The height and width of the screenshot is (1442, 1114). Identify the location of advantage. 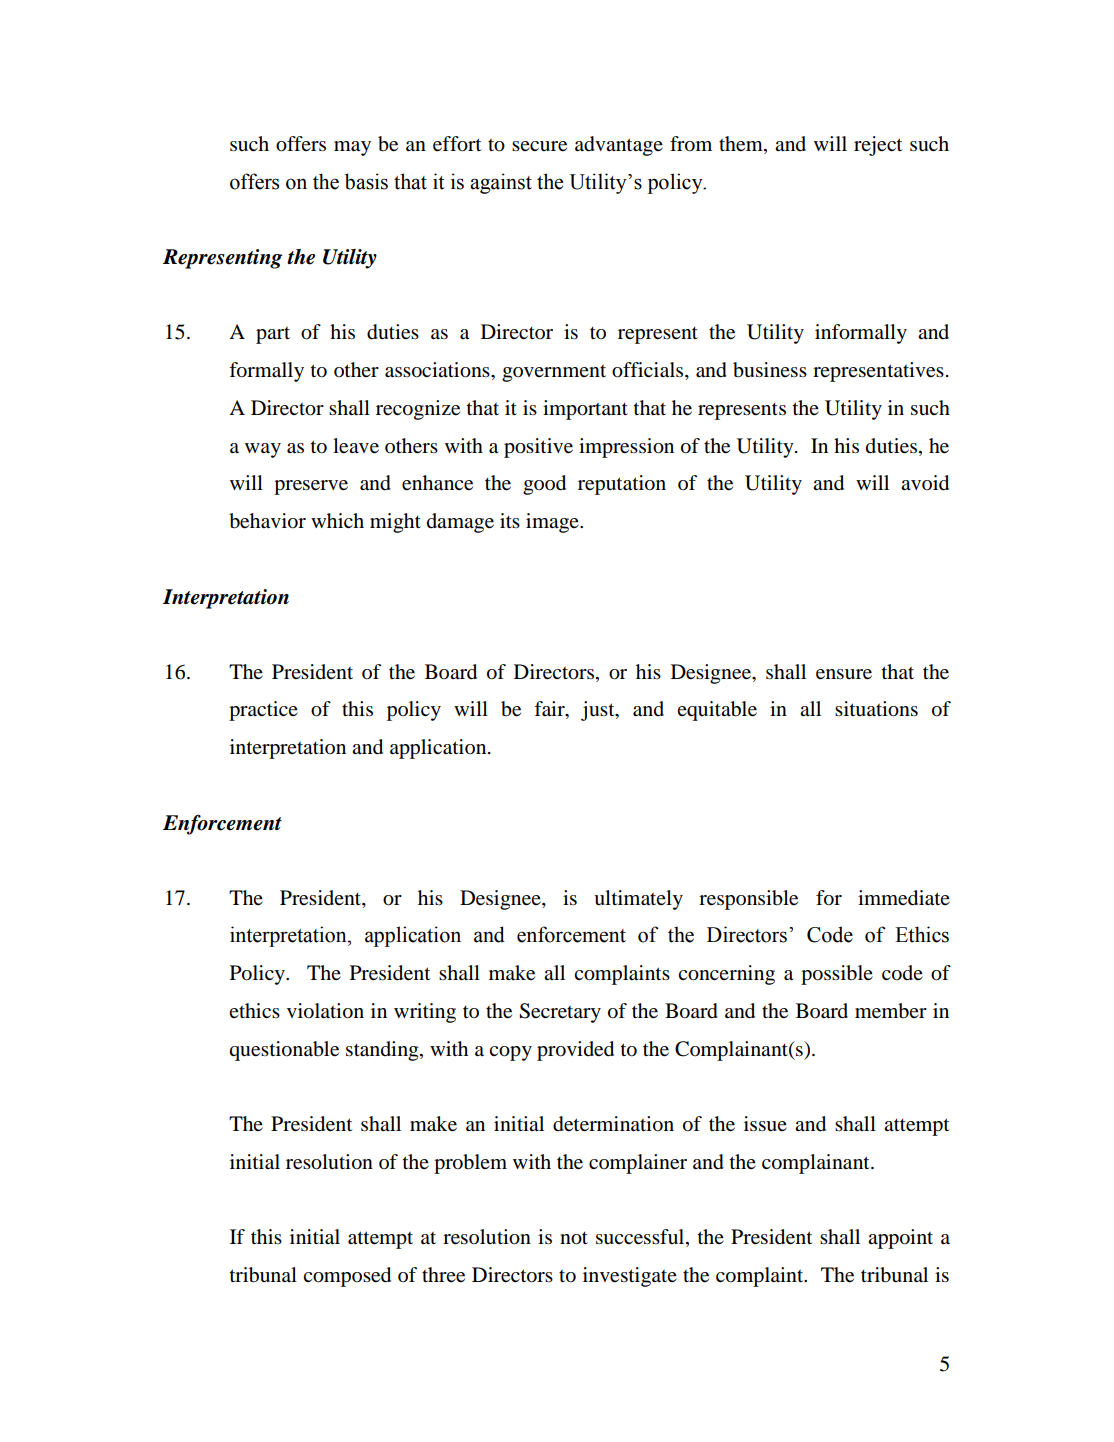
(619, 146).
